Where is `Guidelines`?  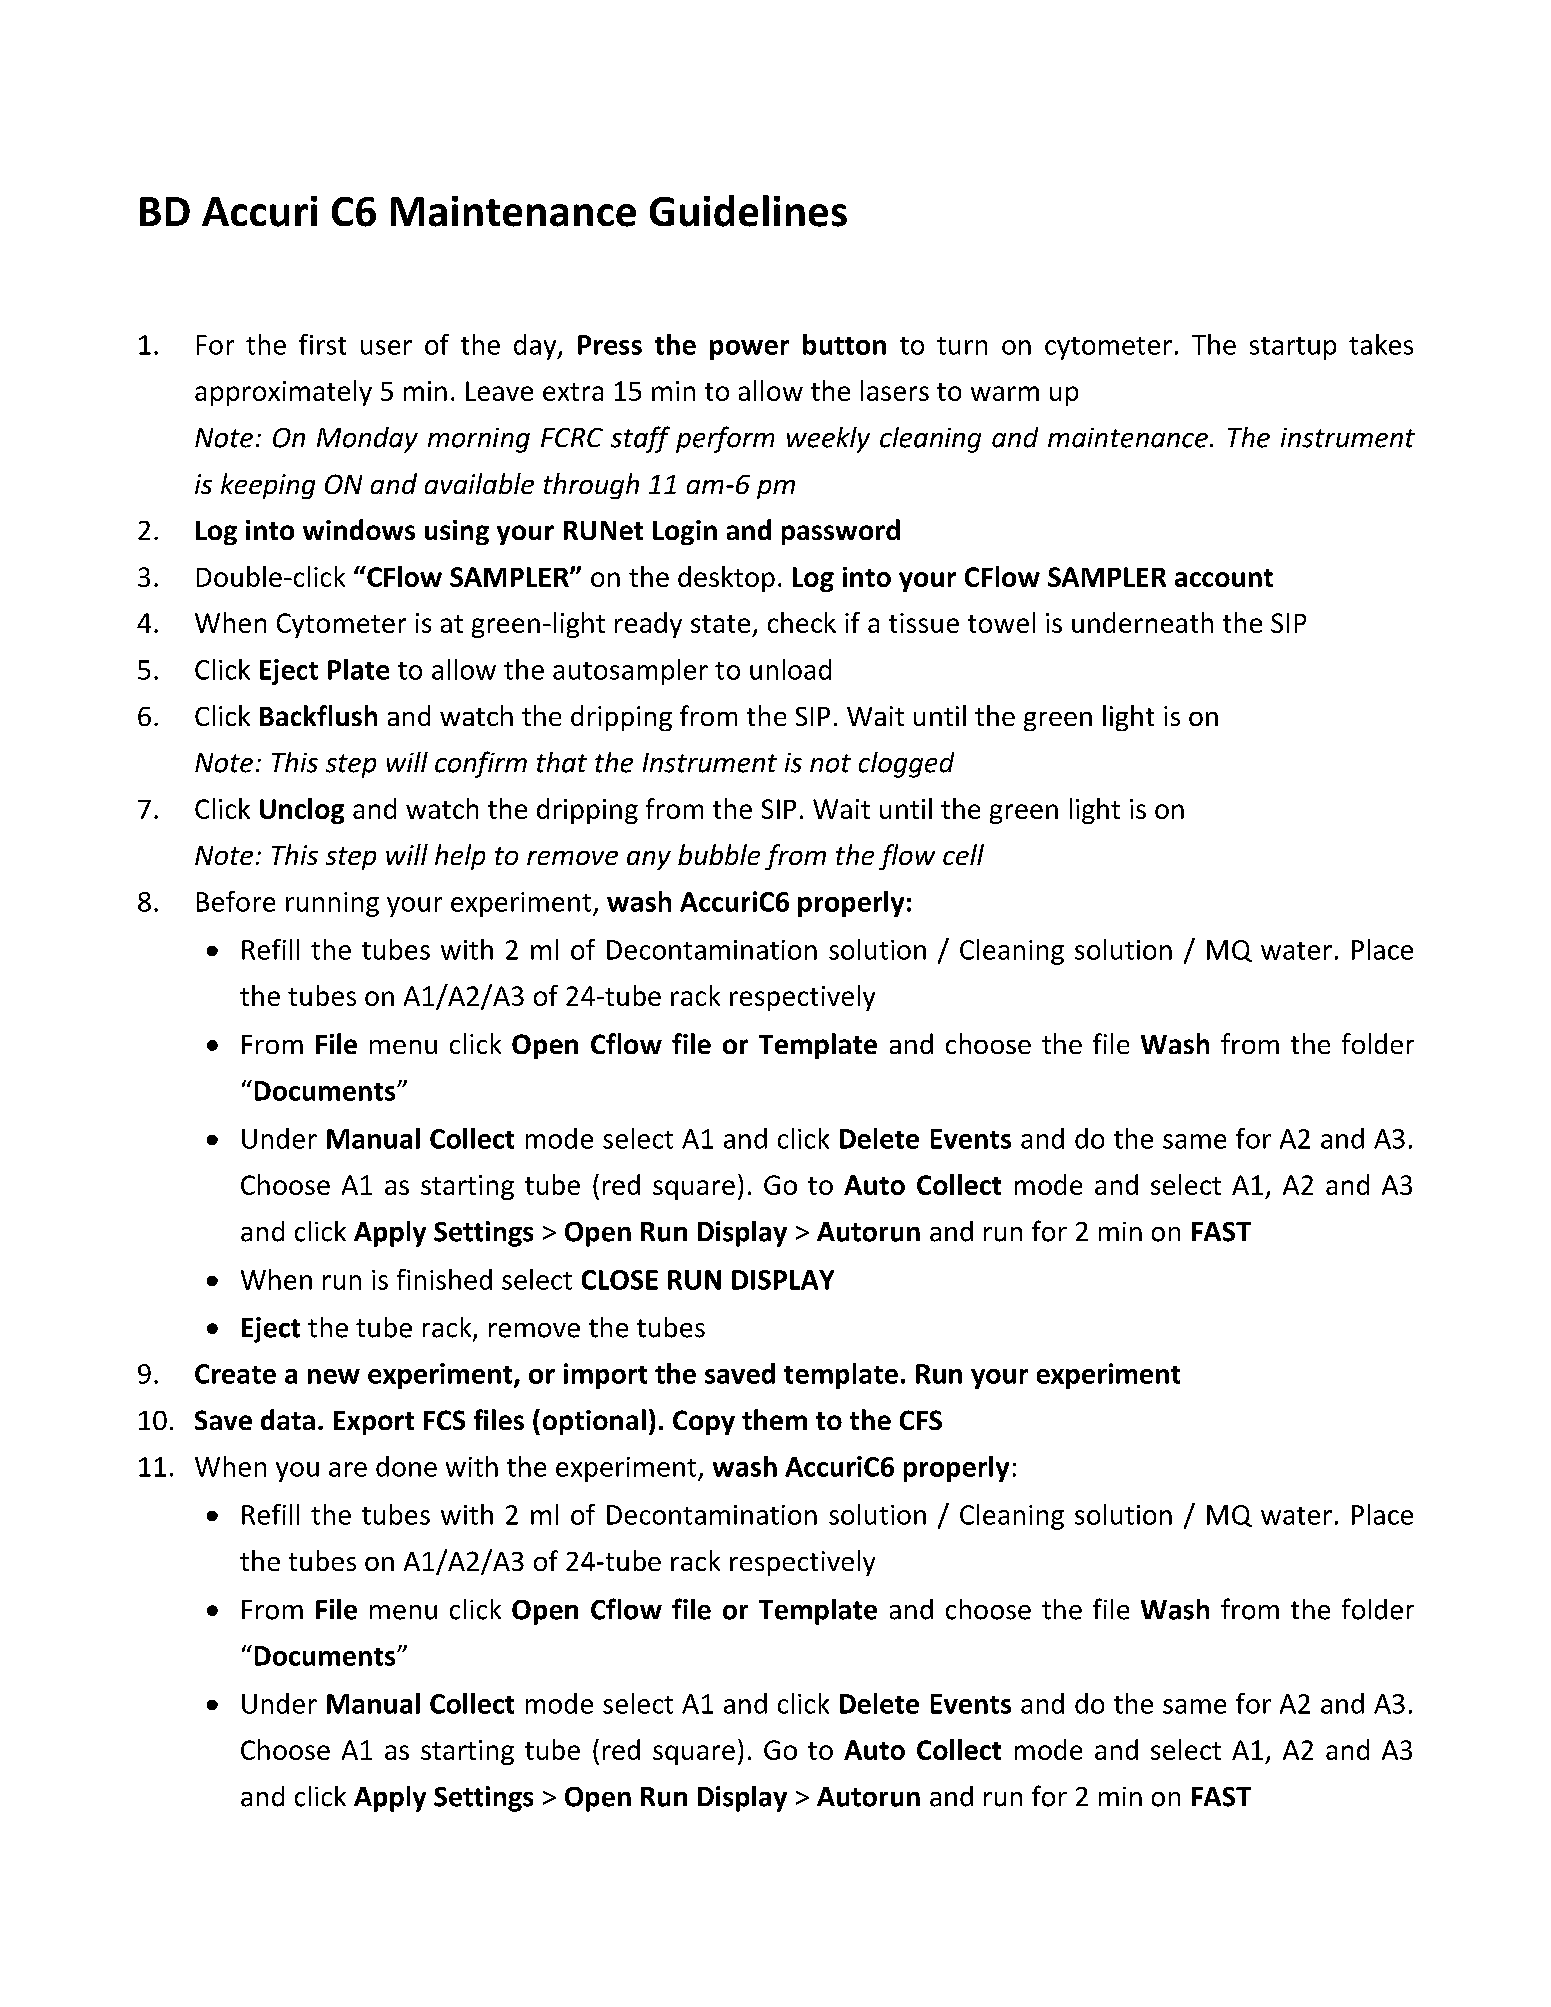 Guidelines is located at coordinates (748, 211).
